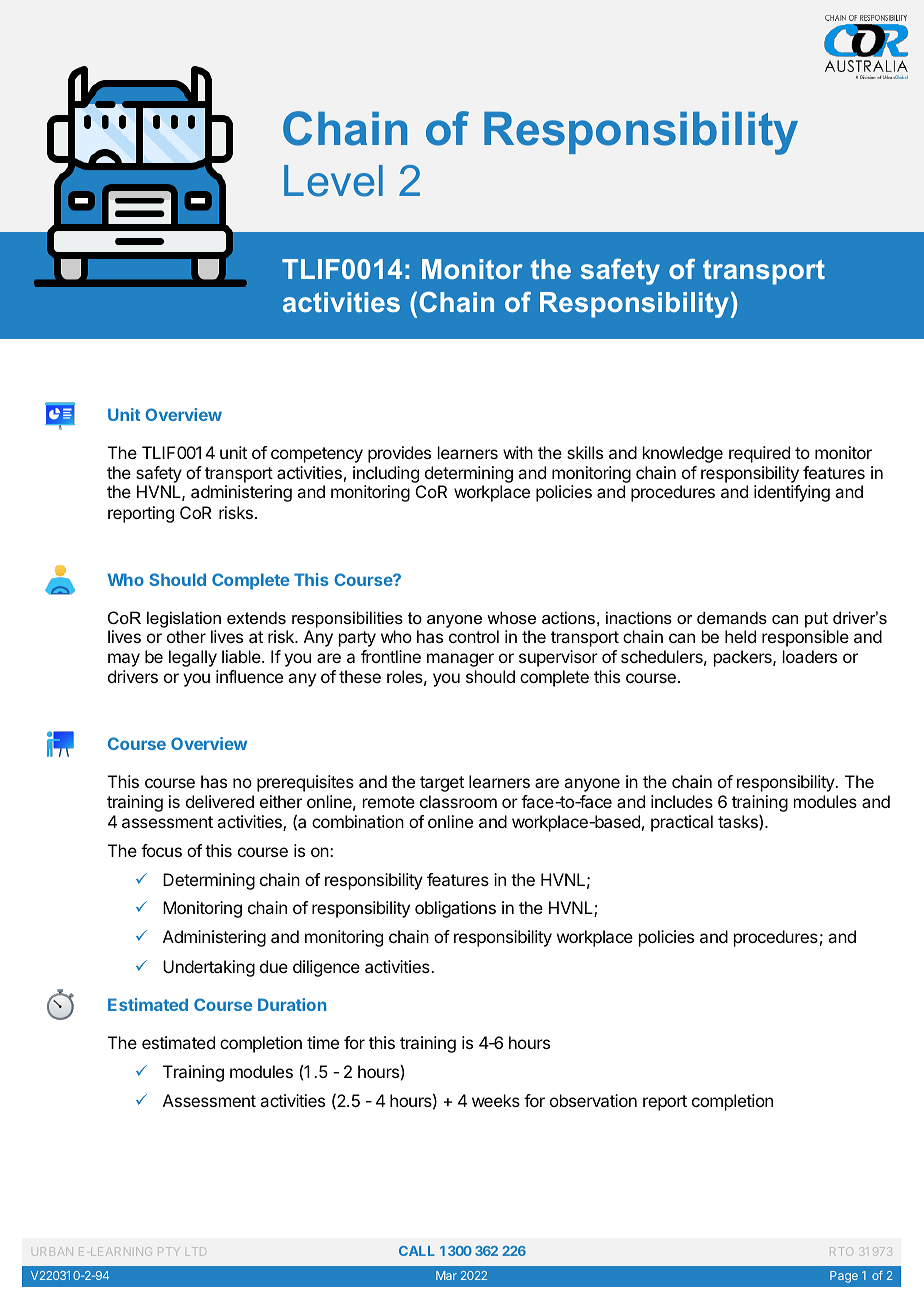  What do you see at coordinates (317, 455) in the screenshot?
I see `competency` at bounding box center [317, 455].
